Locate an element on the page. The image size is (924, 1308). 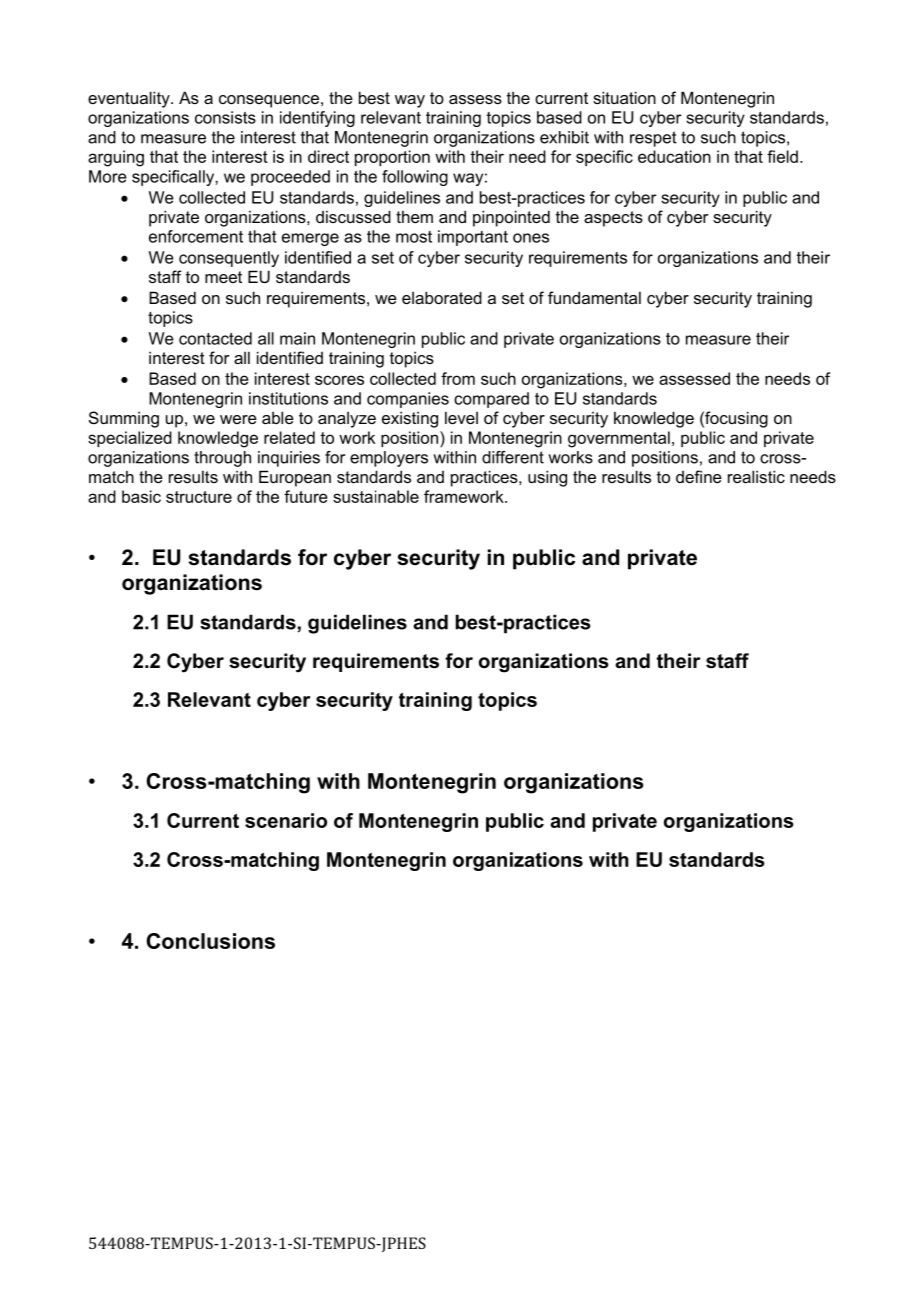
from is located at coordinates (458, 378).
